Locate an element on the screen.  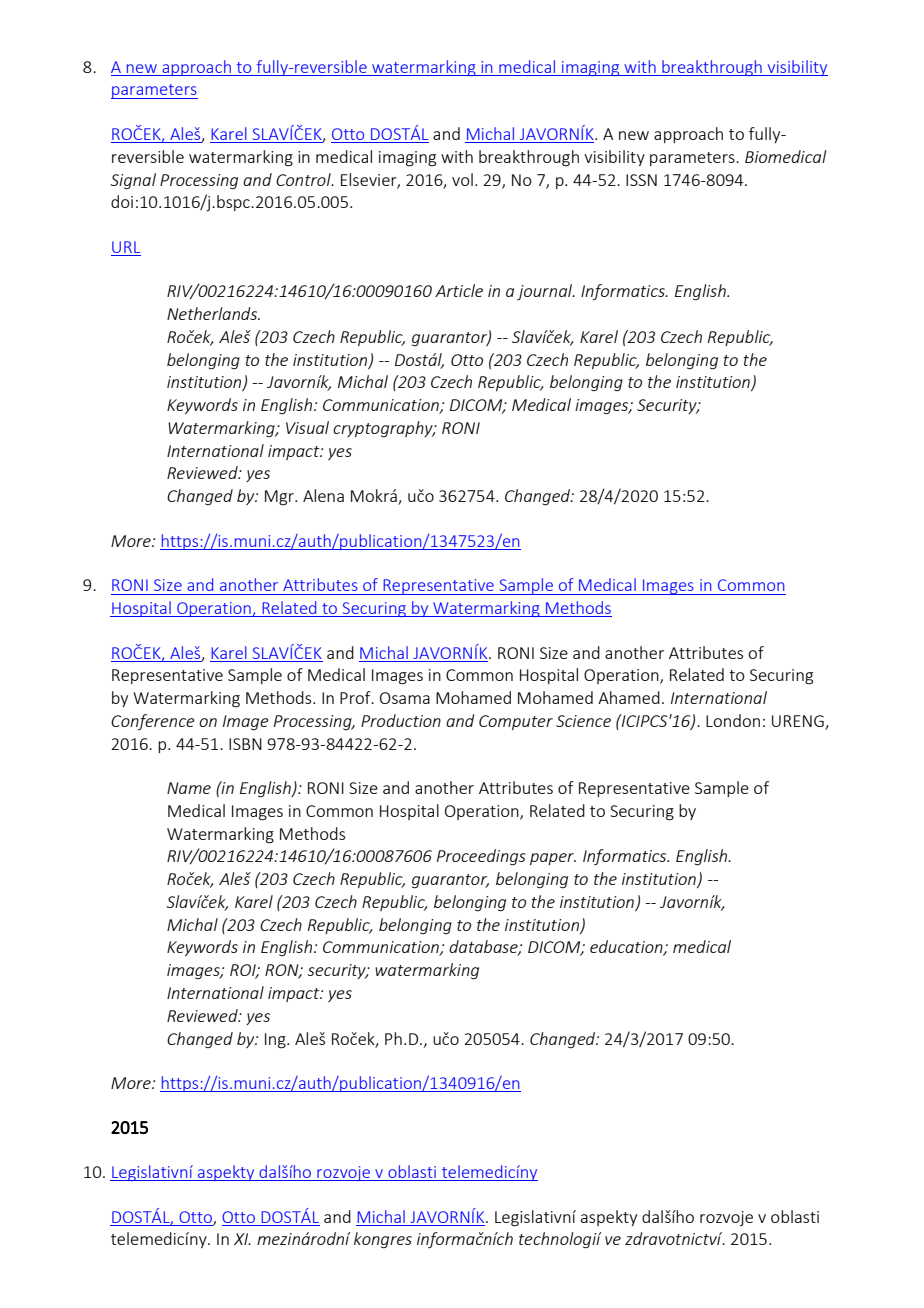
Signal is located at coordinates (133, 181).
